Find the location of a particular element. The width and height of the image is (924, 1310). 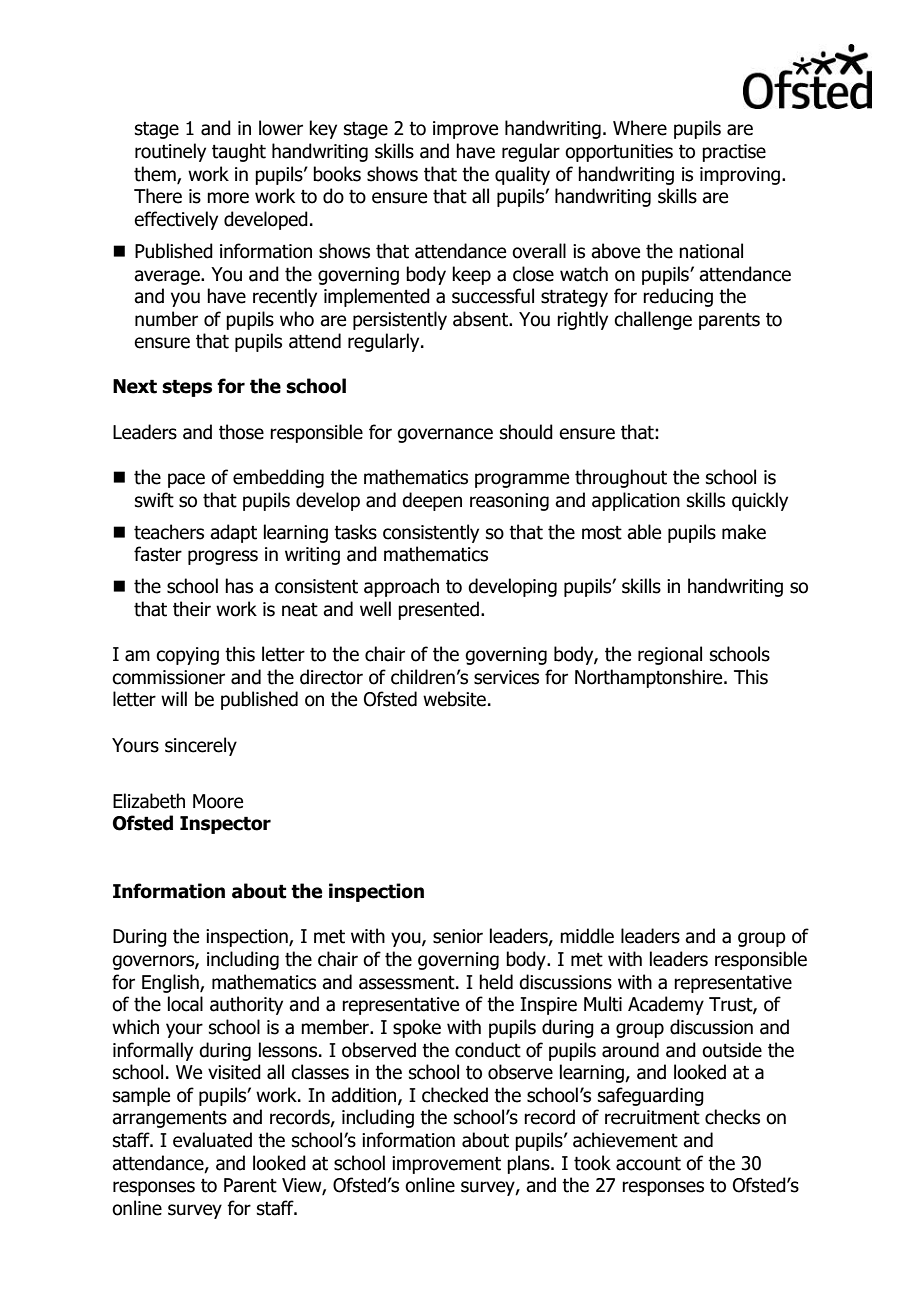

practise is located at coordinates (734, 153).
